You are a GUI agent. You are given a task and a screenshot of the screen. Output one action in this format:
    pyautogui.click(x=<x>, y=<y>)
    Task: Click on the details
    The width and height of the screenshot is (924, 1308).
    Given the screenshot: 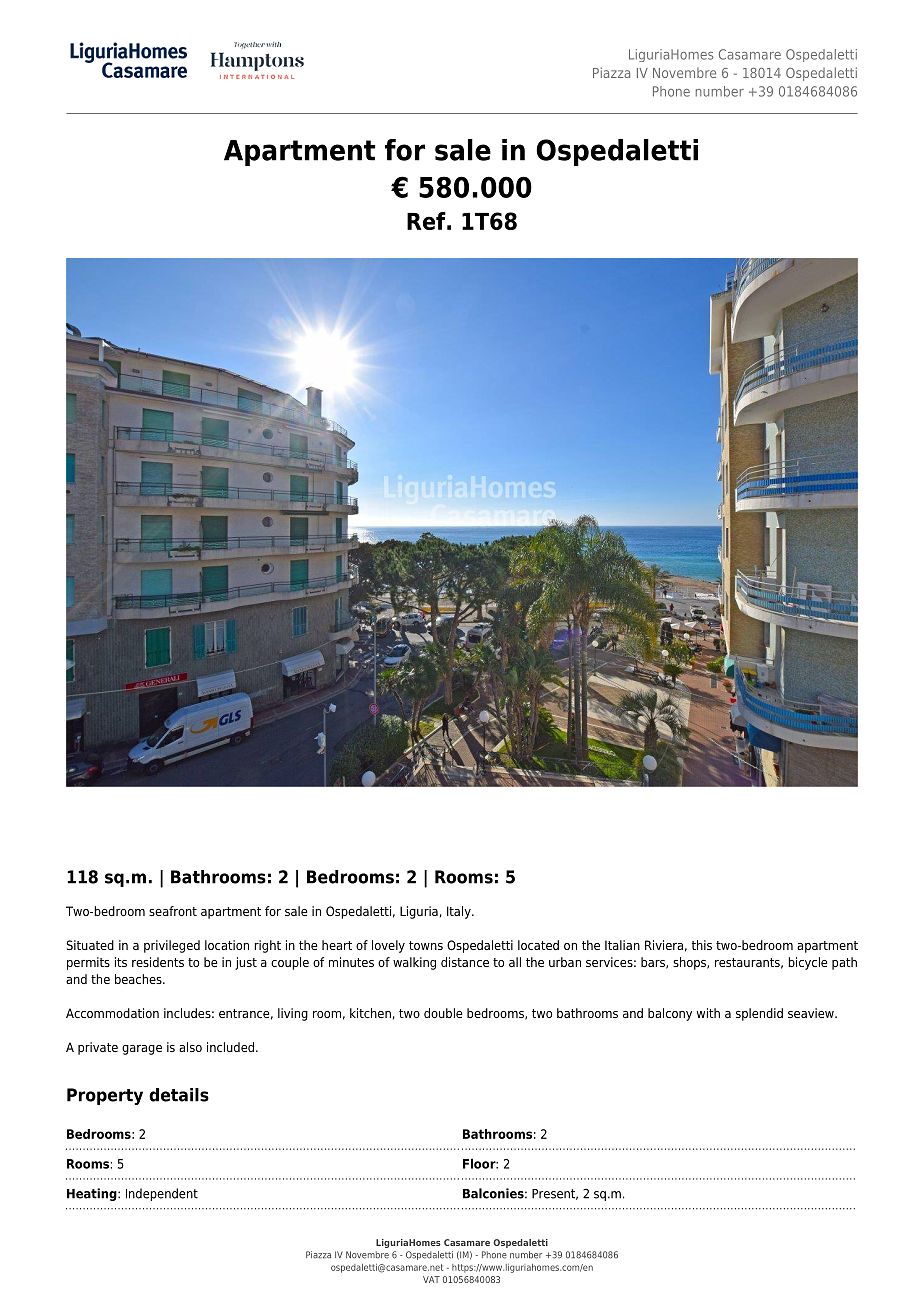 What is the action you would take?
    pyautogui.click(x=179, y=1095)
